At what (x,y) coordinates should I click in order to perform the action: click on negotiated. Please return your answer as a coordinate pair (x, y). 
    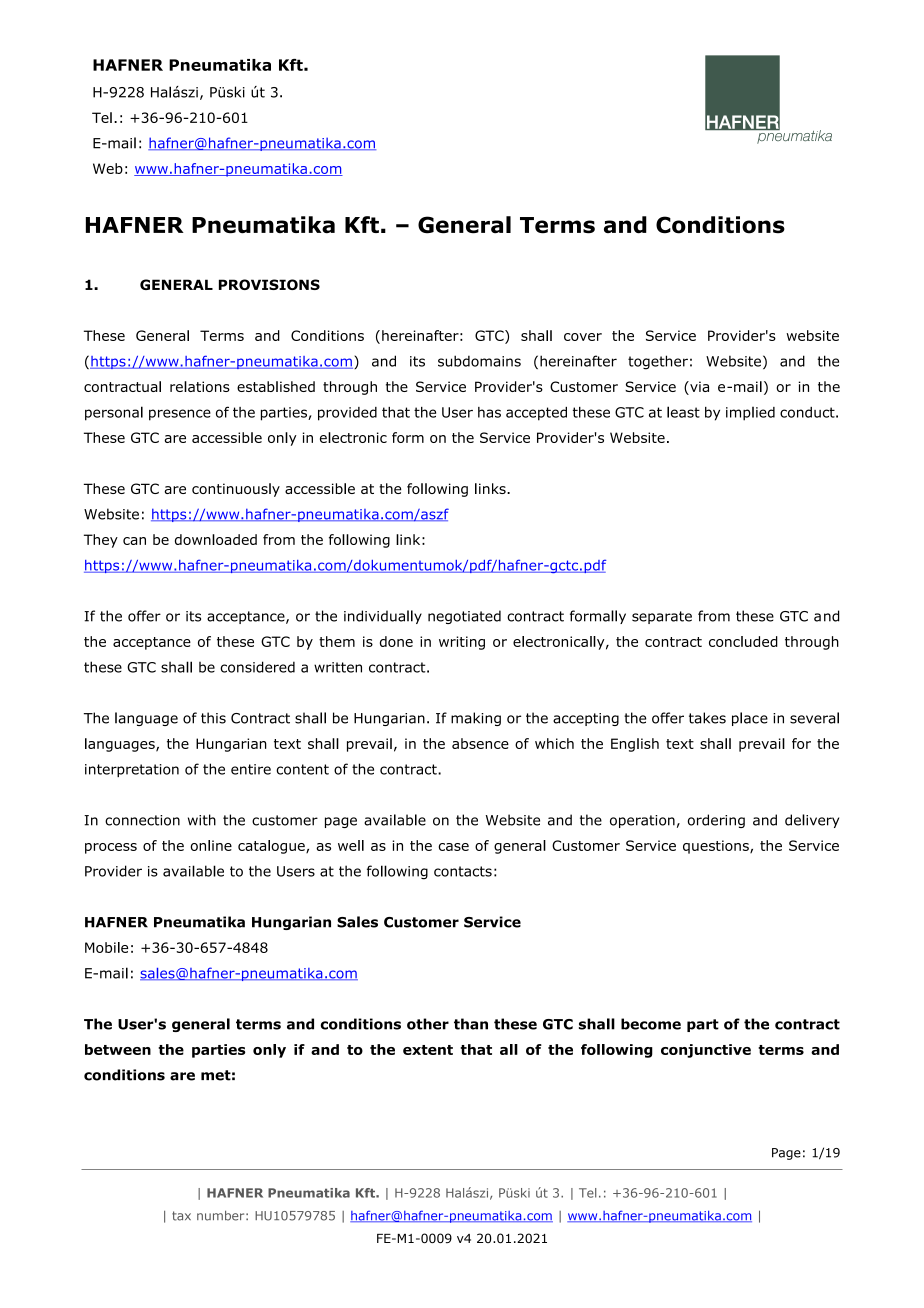
    Looking at the image, I should click on (464, 617).
